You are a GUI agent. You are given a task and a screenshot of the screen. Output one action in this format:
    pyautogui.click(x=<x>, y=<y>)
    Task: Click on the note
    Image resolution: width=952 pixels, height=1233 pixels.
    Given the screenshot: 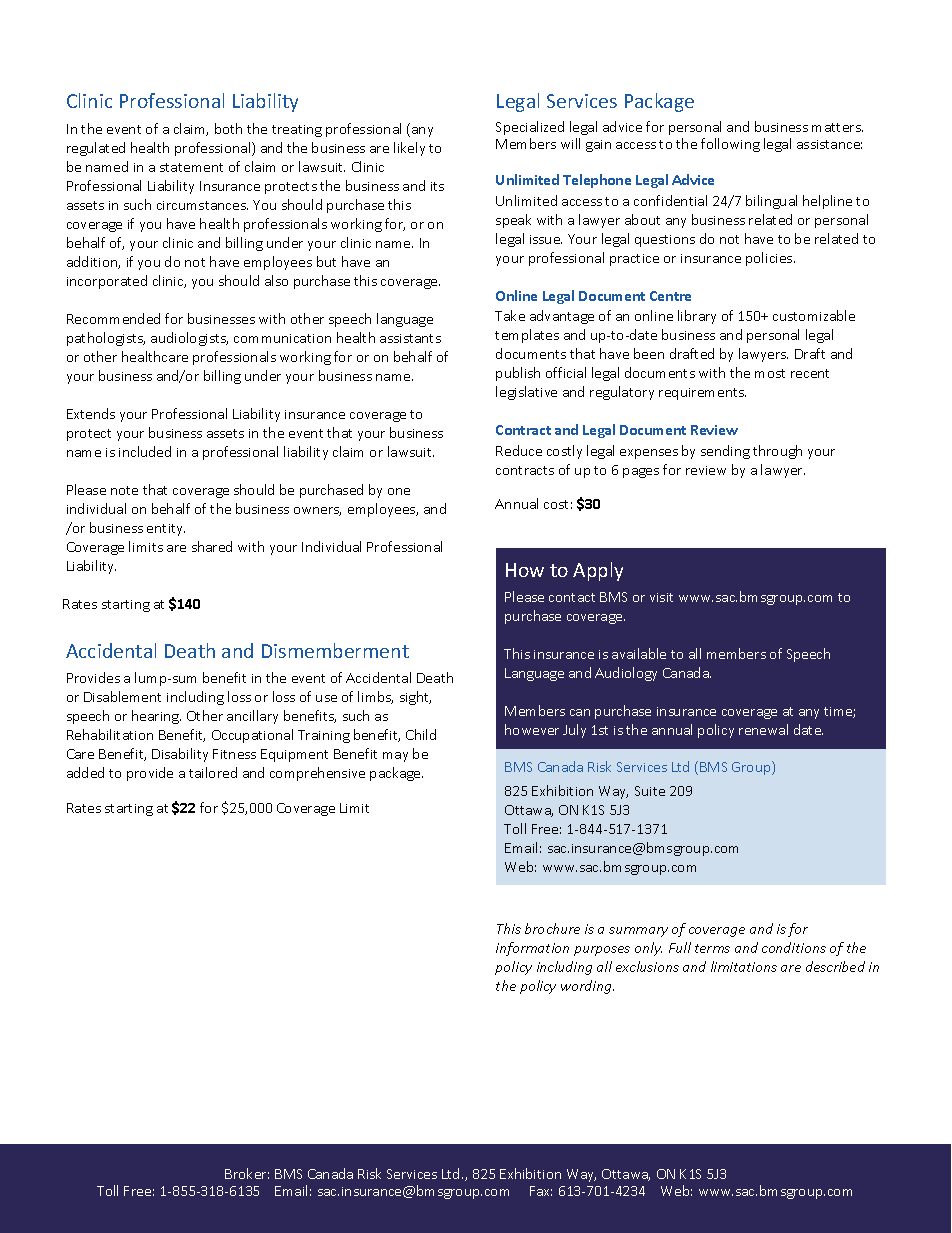 What is the action you would take?
    pyautogui.click(x=124, y=490)
